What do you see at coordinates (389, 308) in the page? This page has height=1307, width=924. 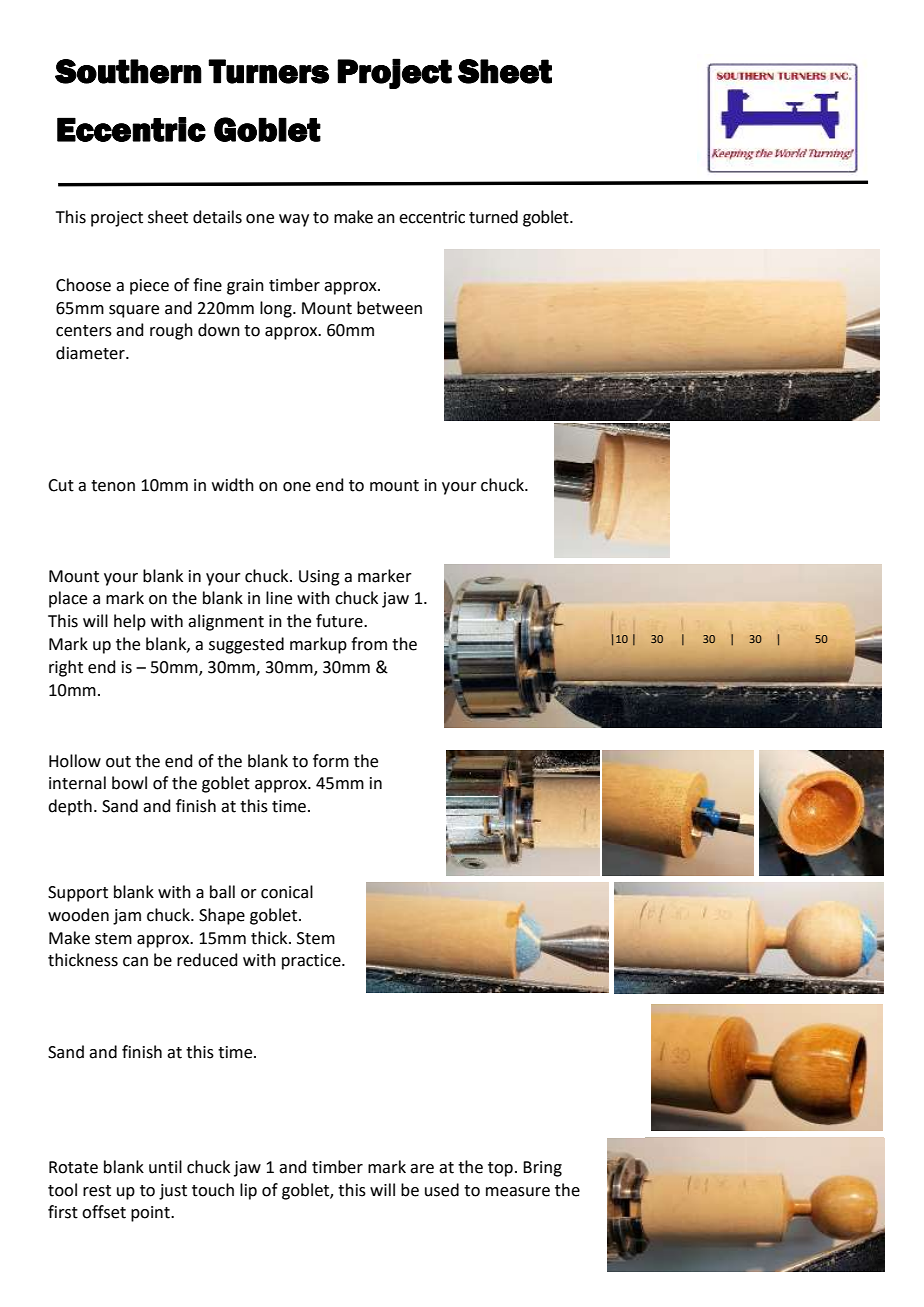 I see `between` at bounding box center [389, 308].
